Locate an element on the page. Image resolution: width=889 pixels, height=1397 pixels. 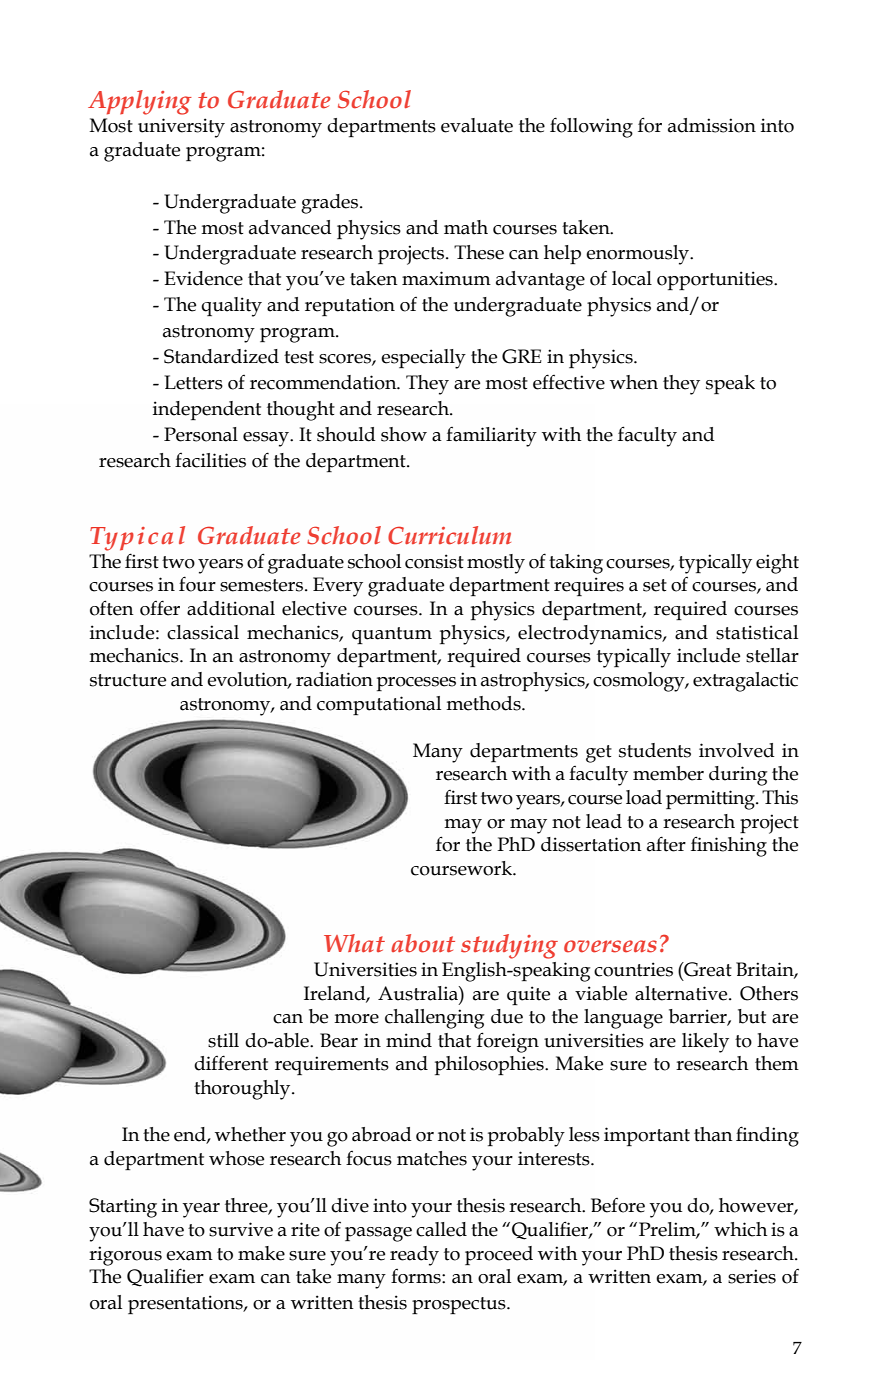
extragalactic is located at coordinates (745, 682).
